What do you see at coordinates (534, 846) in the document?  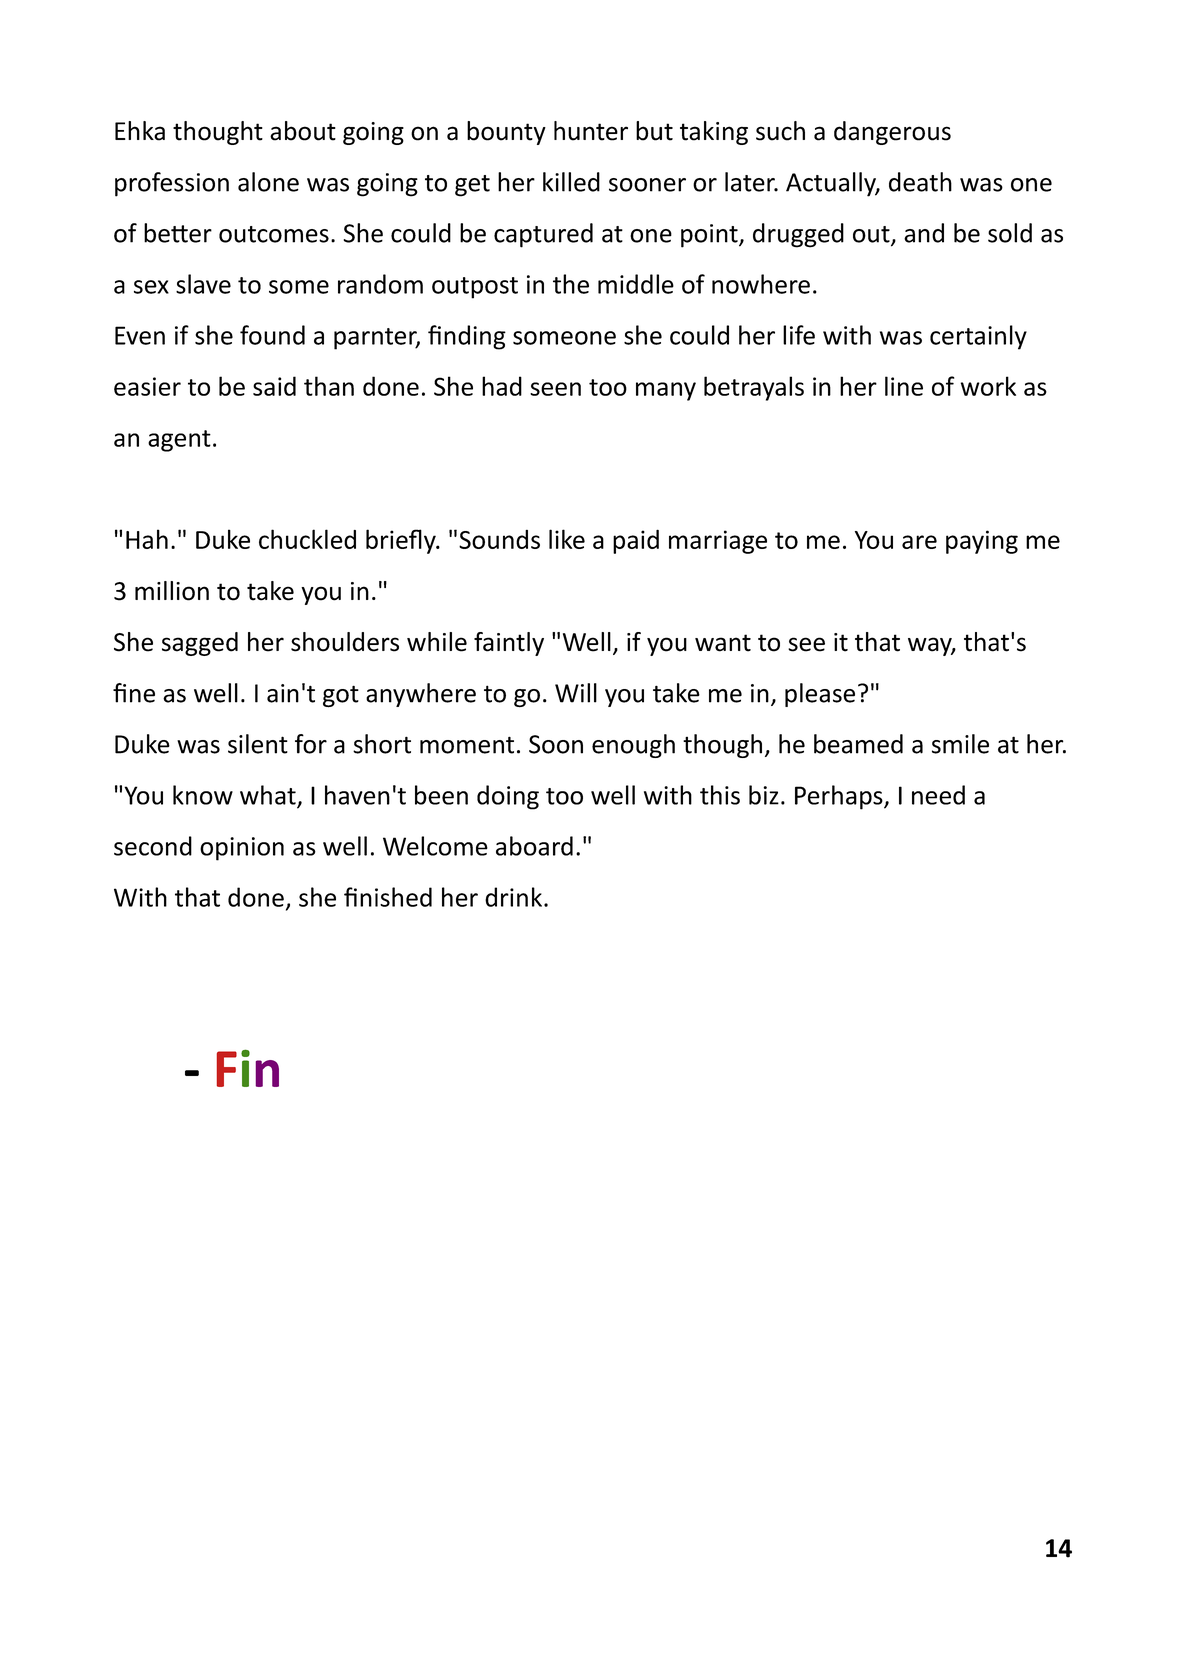 I see `aboard` at bounding box center [534, 846].
